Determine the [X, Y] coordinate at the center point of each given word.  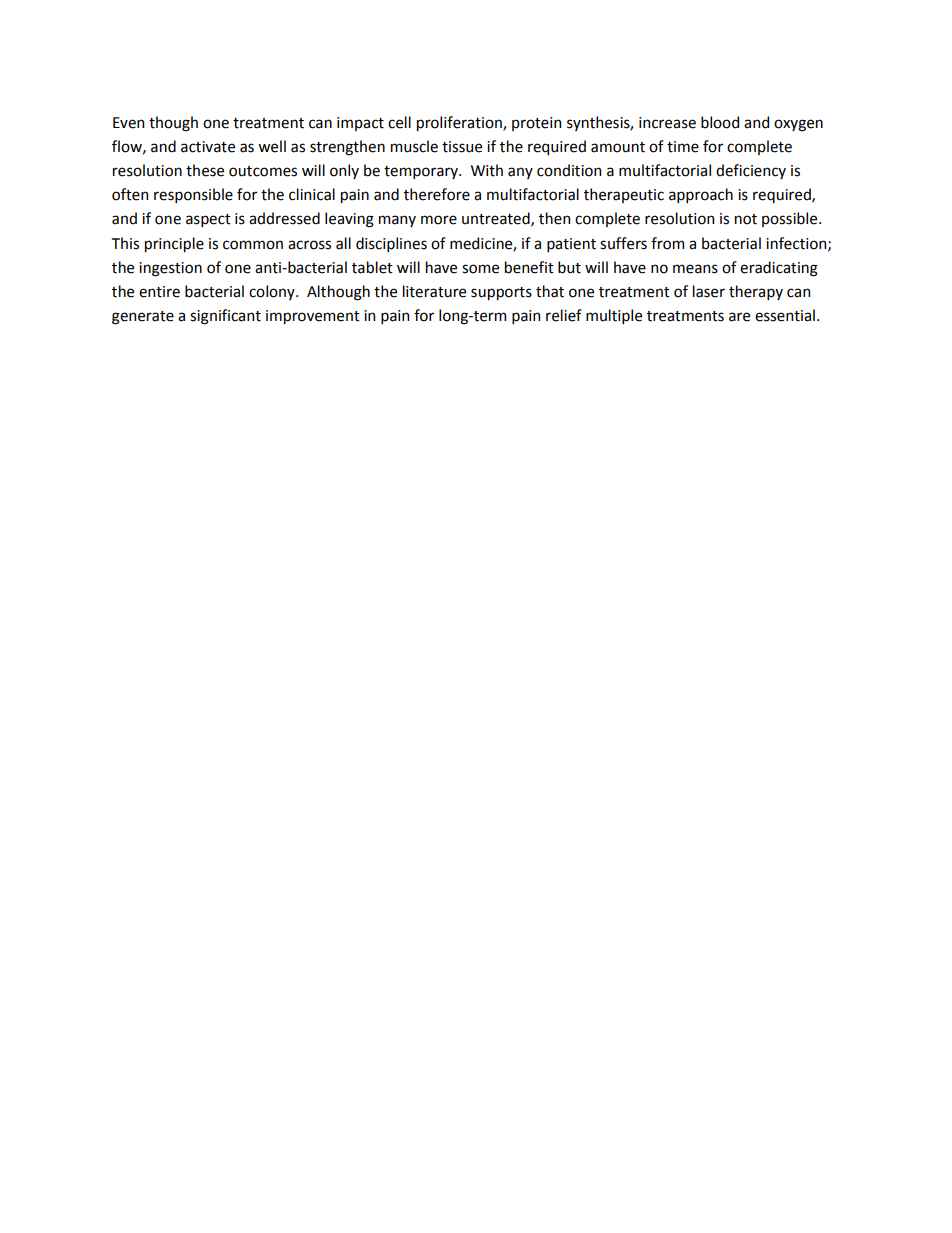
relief [564, 315]
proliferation [460, 123]
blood [720, 122]
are [739, 317]
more [439, 220]
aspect [208, 220]
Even [128, 123]
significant [225, 317]
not [746, 219]
